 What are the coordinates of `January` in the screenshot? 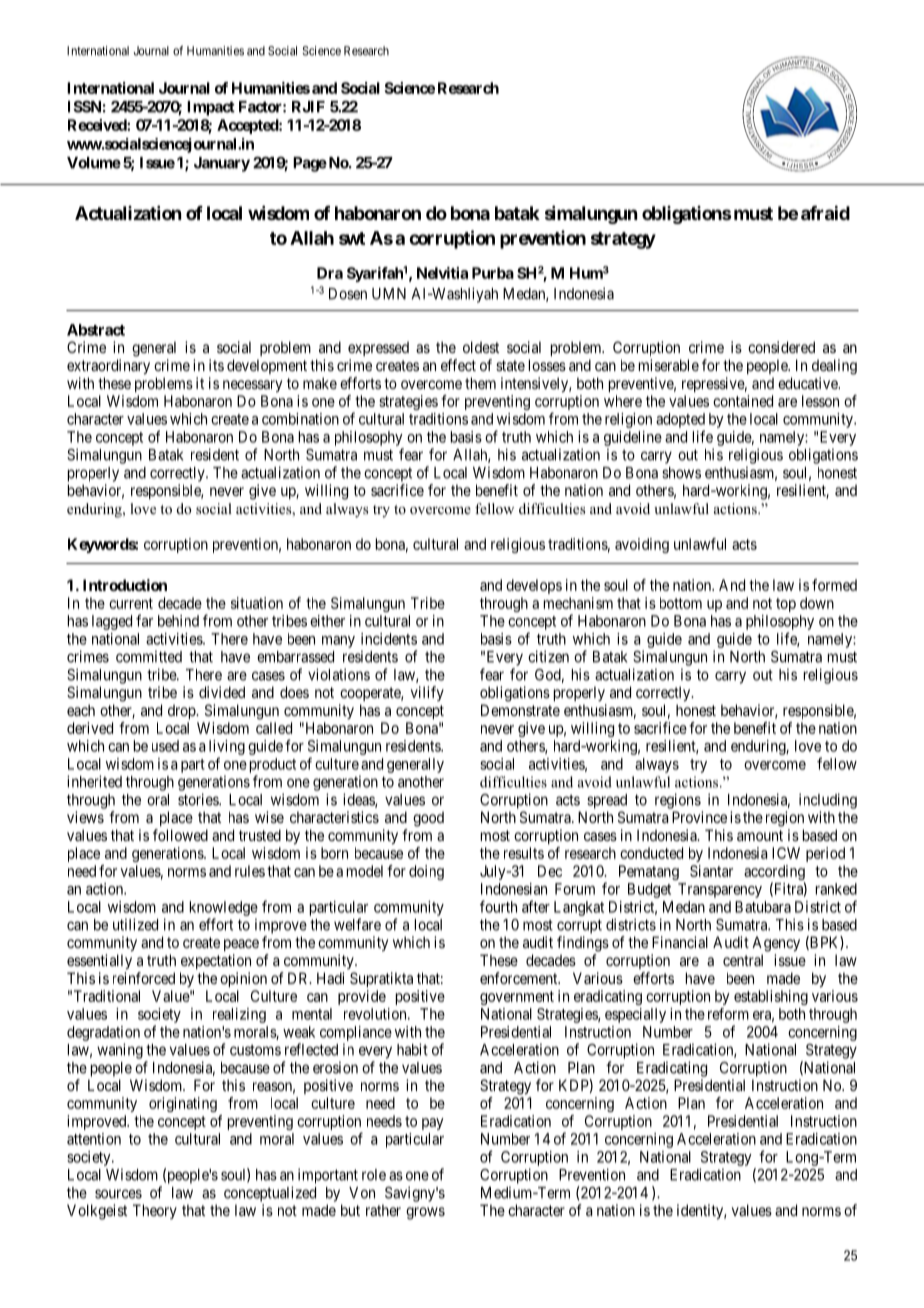 It's located at (222, 164).
